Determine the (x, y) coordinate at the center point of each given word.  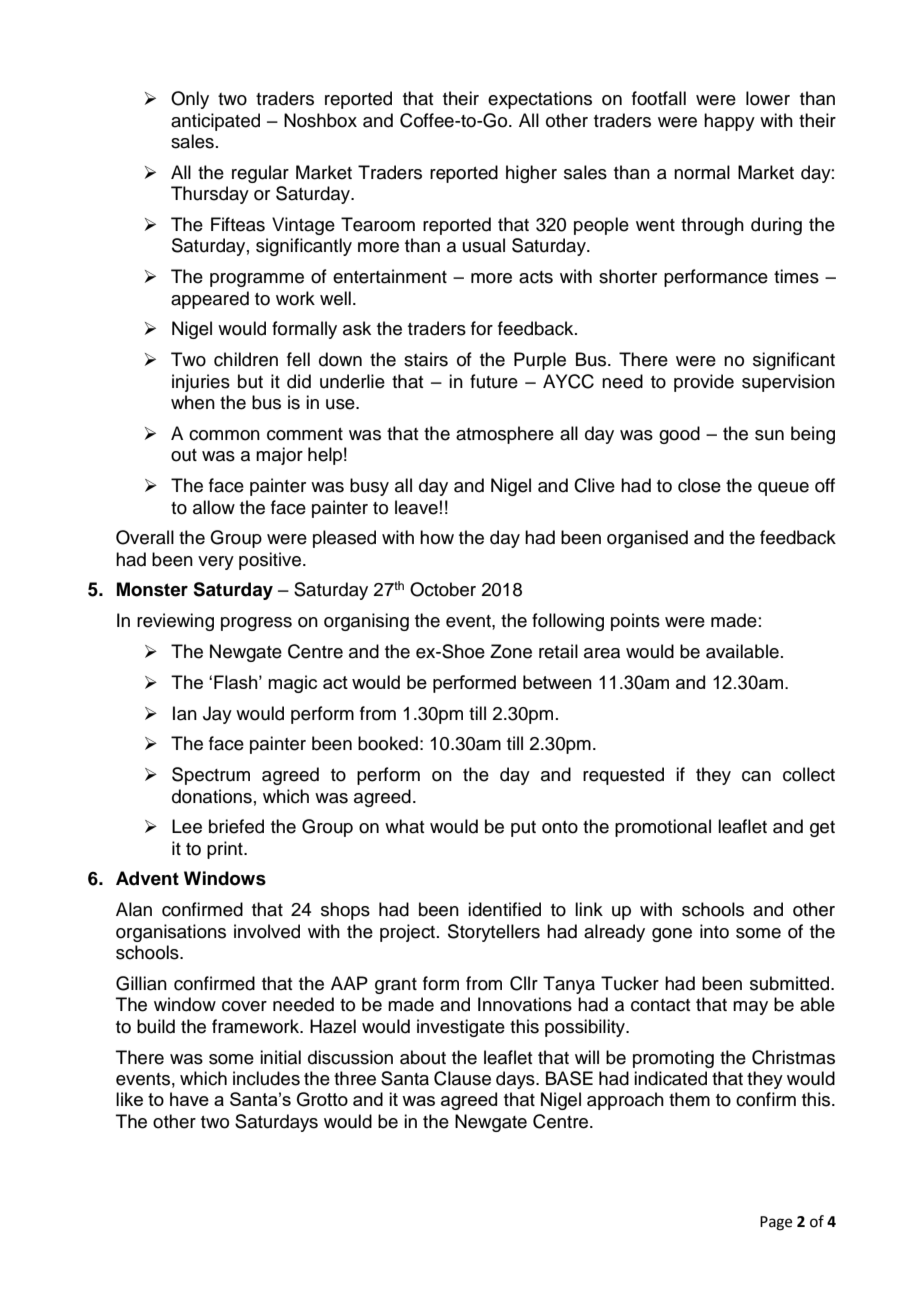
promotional (663, 828)
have (189, 1099)
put (523, 829)
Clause (462, 1078)
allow (214, 507)
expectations (540, 100)
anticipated (215, 122)
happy (729, 122)
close (699, 485)
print (226, 850)
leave (416, 507)
